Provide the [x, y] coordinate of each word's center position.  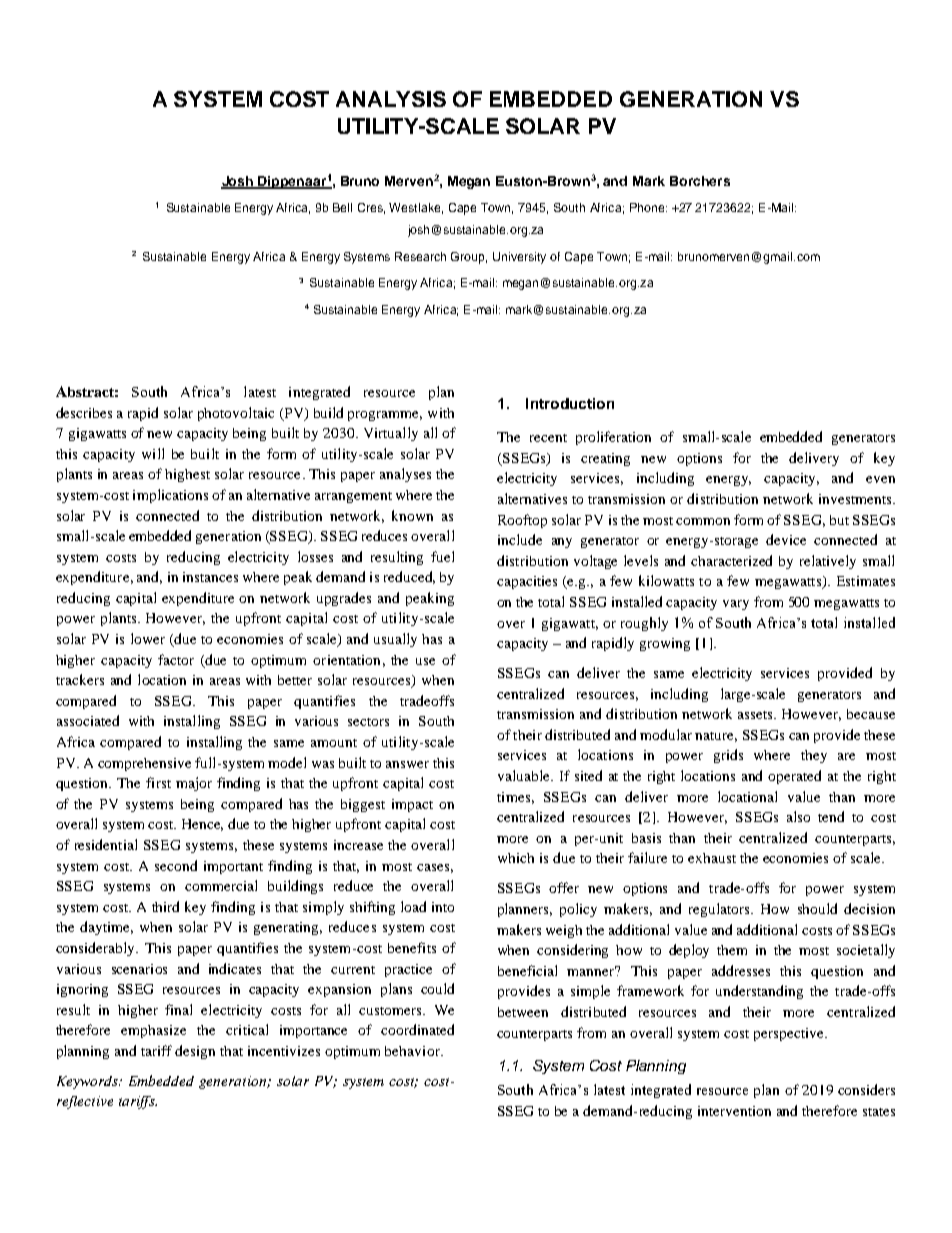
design [195, 1052]
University [519, 258]
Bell [342, 207]
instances [210, 577]
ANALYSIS [391, 99]
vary [736, 605]
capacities [527, 582]
